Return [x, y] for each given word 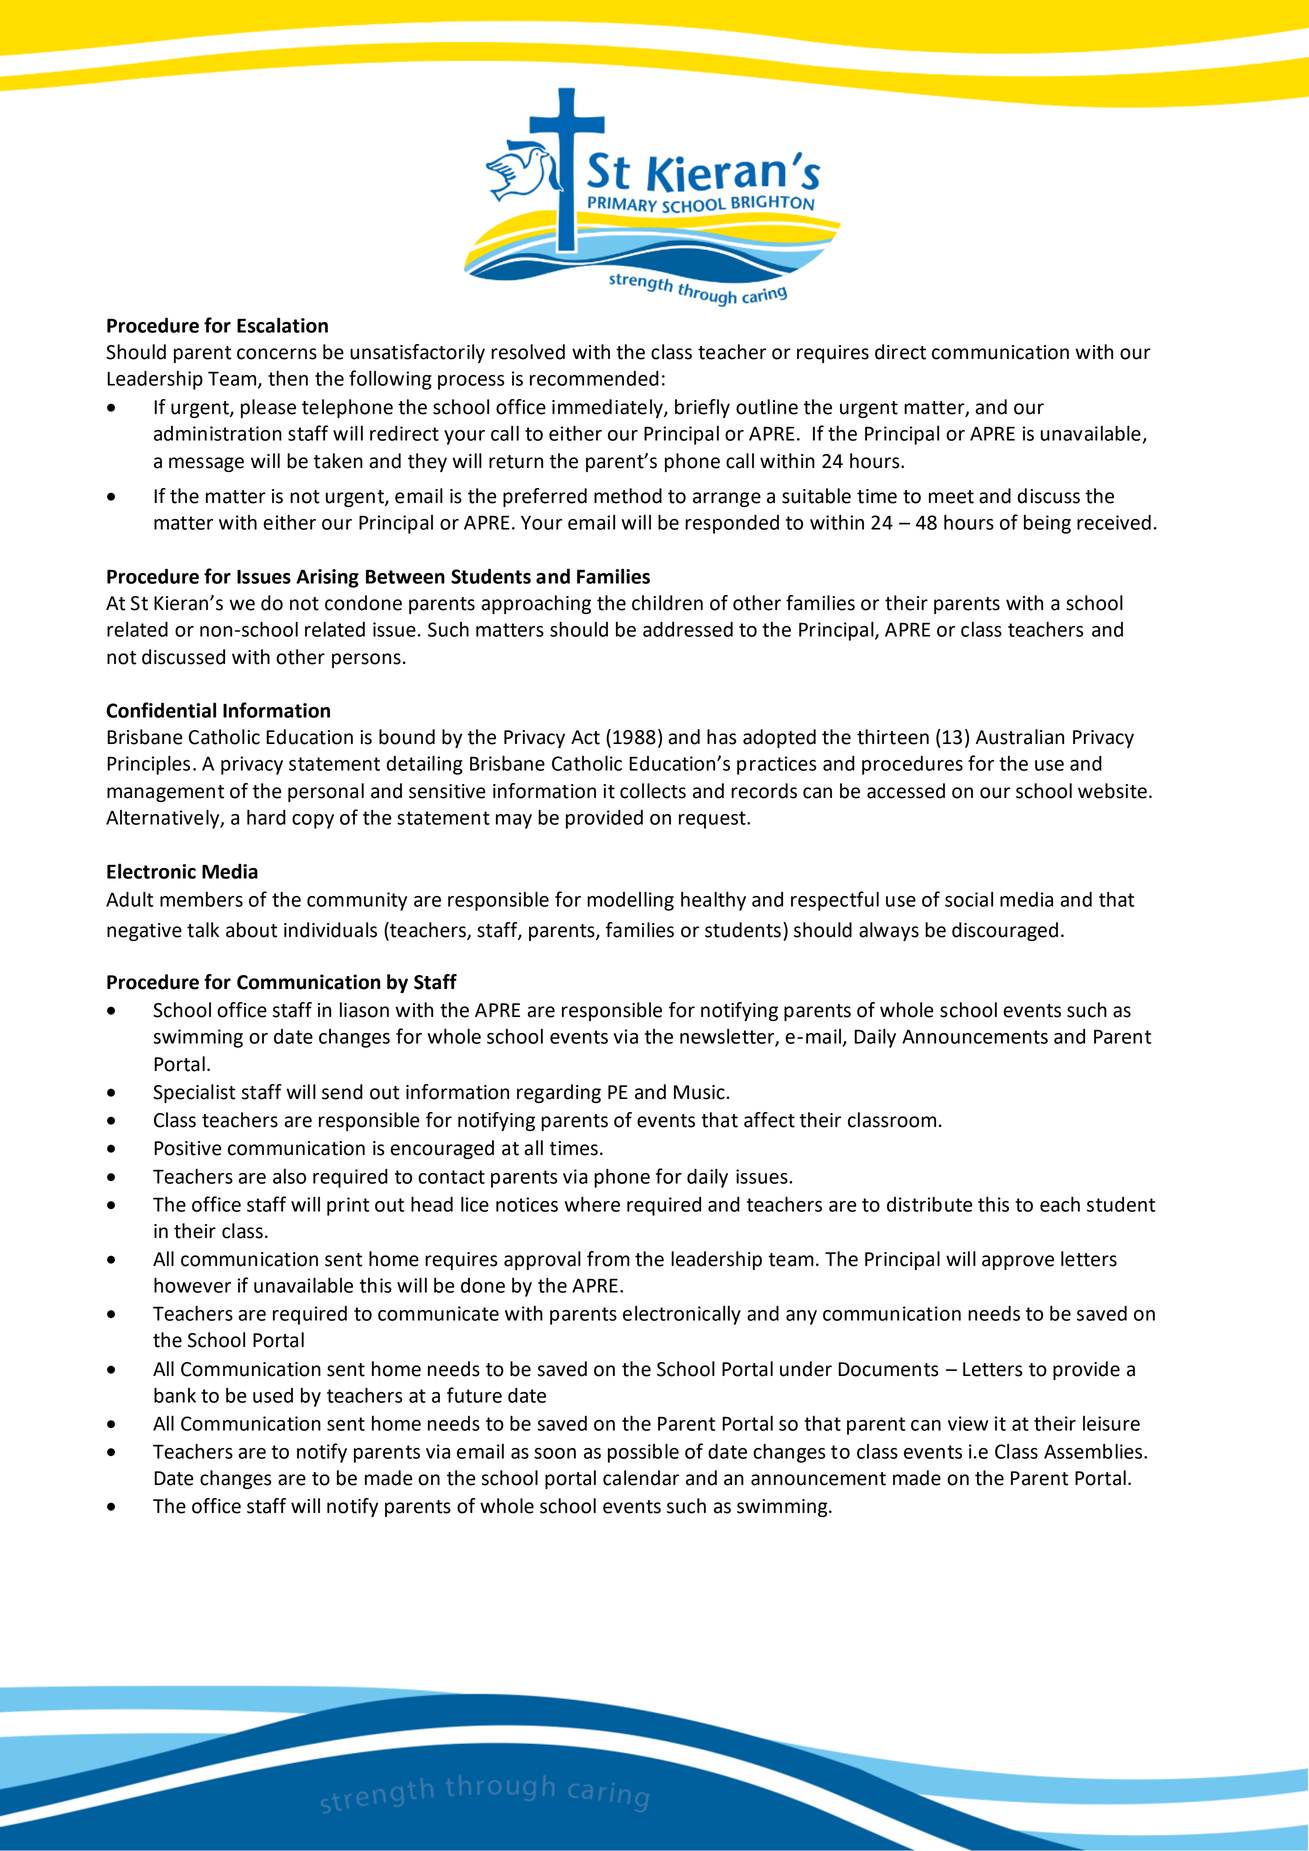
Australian [1020, 737]
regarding [559, 1093]
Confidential [161, 710]
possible [643, 1453]
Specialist [194, 1093]
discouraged [1005, 931]
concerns [277, 354]
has [721, 737]
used [273, 1395]
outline [767, 407]
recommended [594, 378]
